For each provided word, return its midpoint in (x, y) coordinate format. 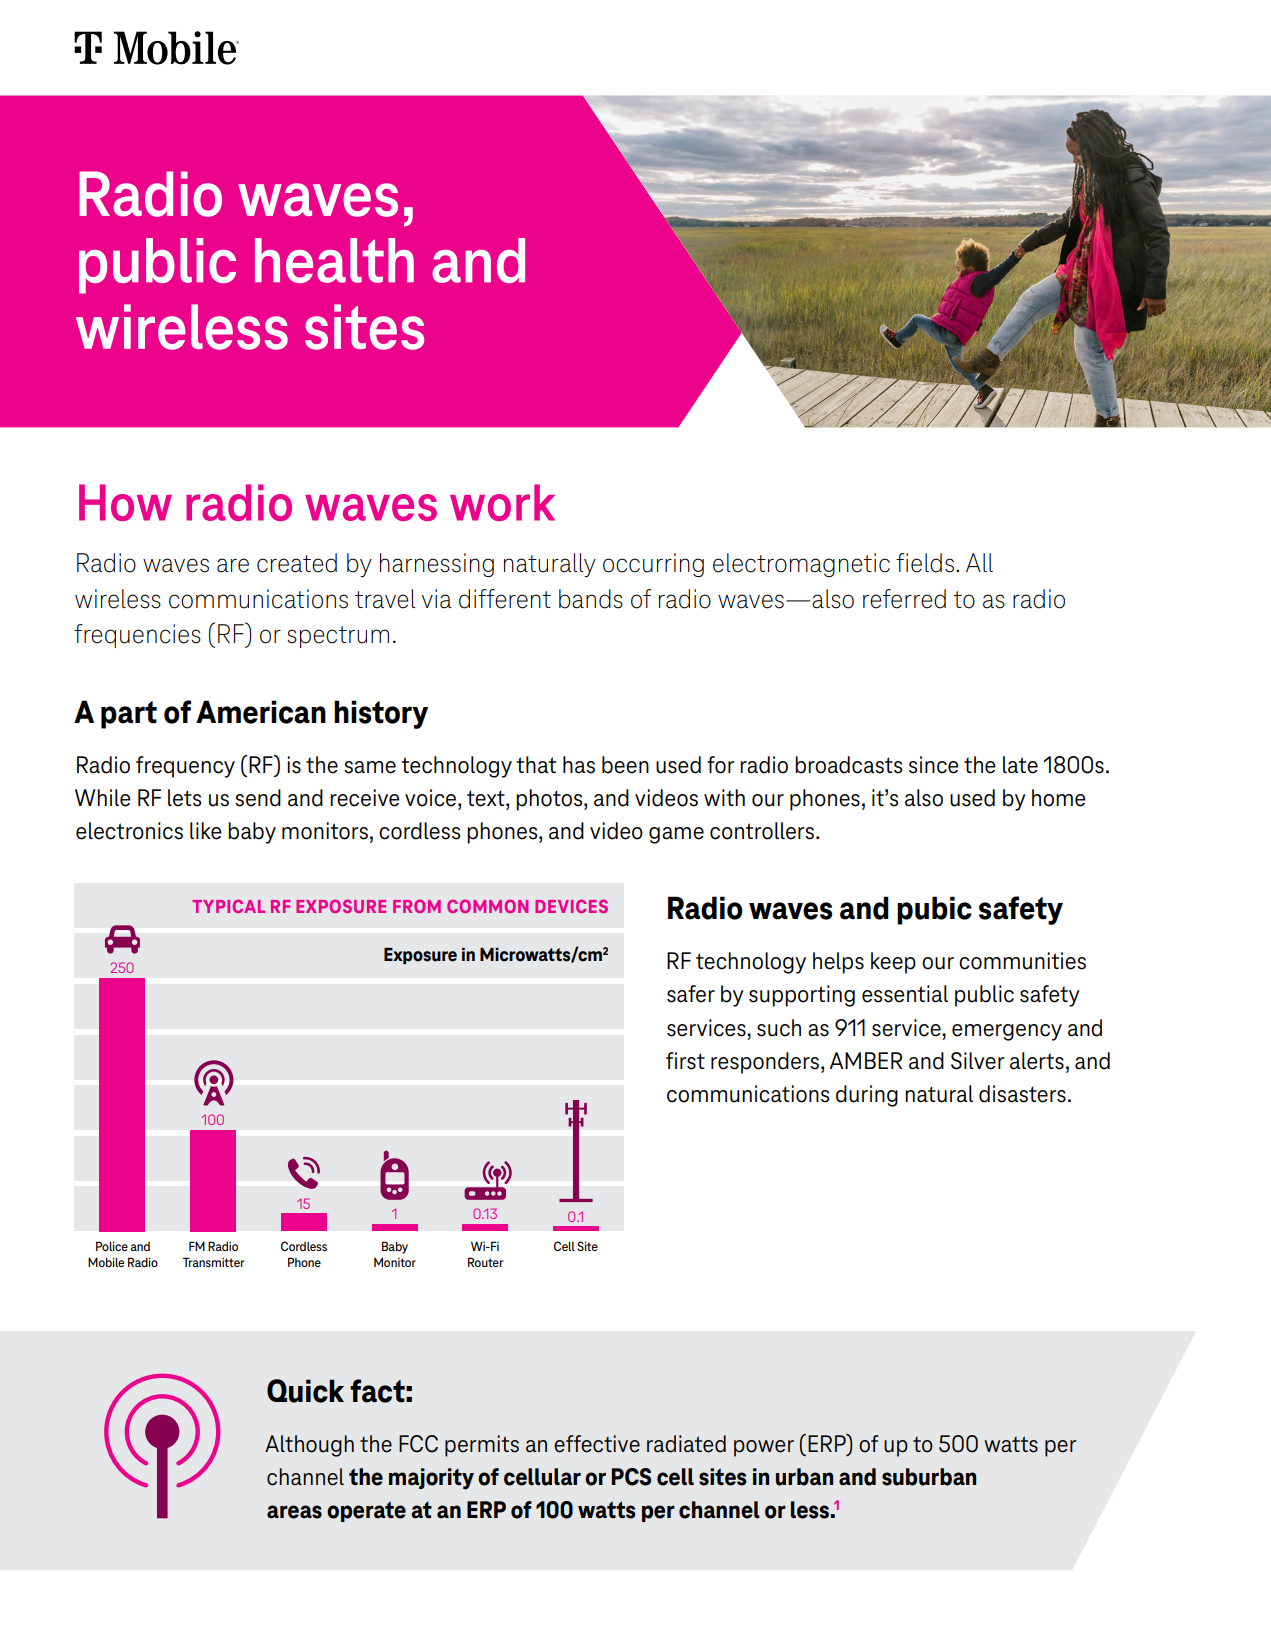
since (934, 765)
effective (597, 1444)
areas (294, 1512)
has (579, 765)
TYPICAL (228, 906)
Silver (978, 1061)
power (764, 1448)
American (261, 712)
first (685, 1061)
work (502, 502)
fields (925, 563)
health (334, 260)
